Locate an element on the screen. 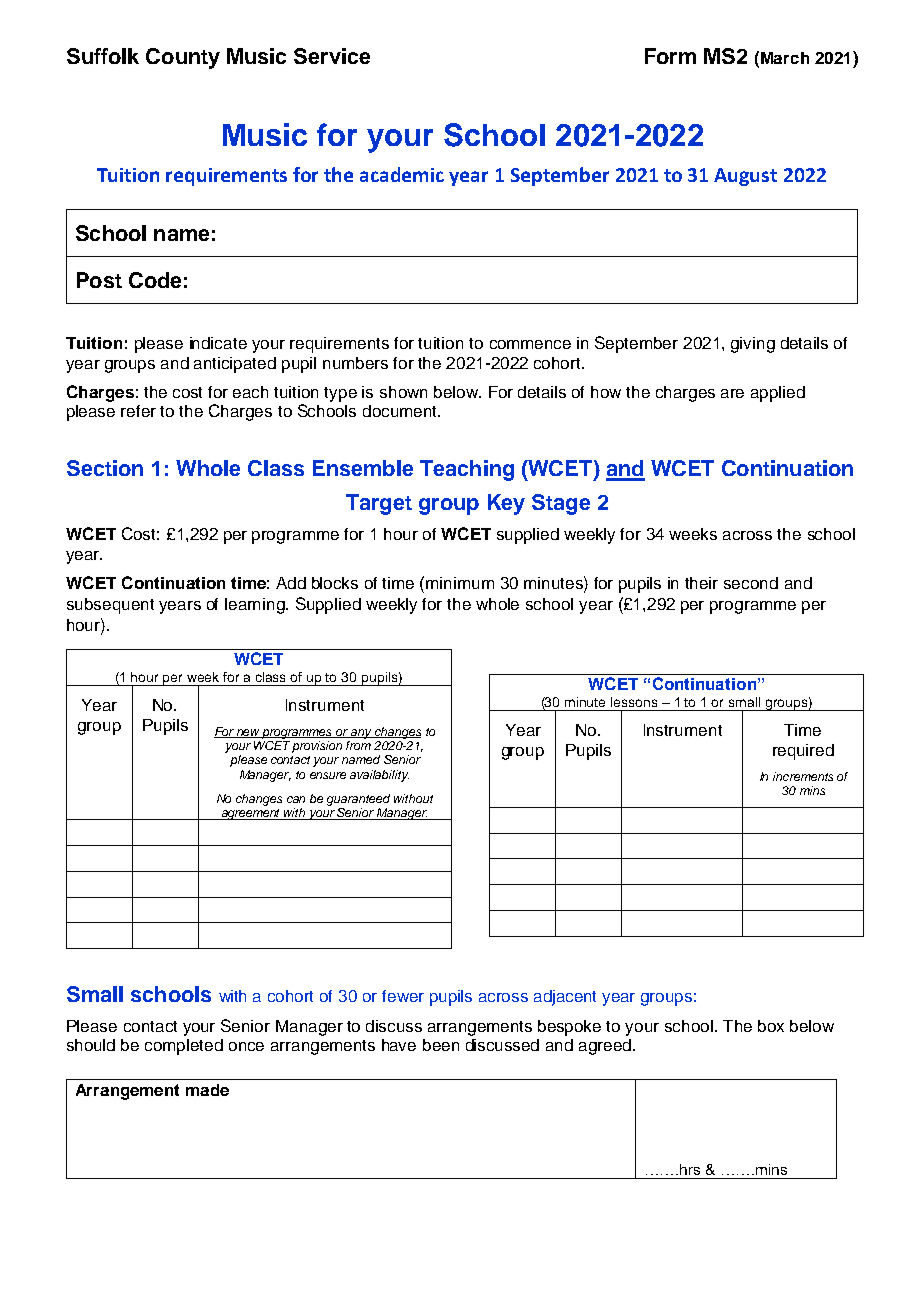 The image size is (924, 1308). indicate is located at coordinates (218, 343).
